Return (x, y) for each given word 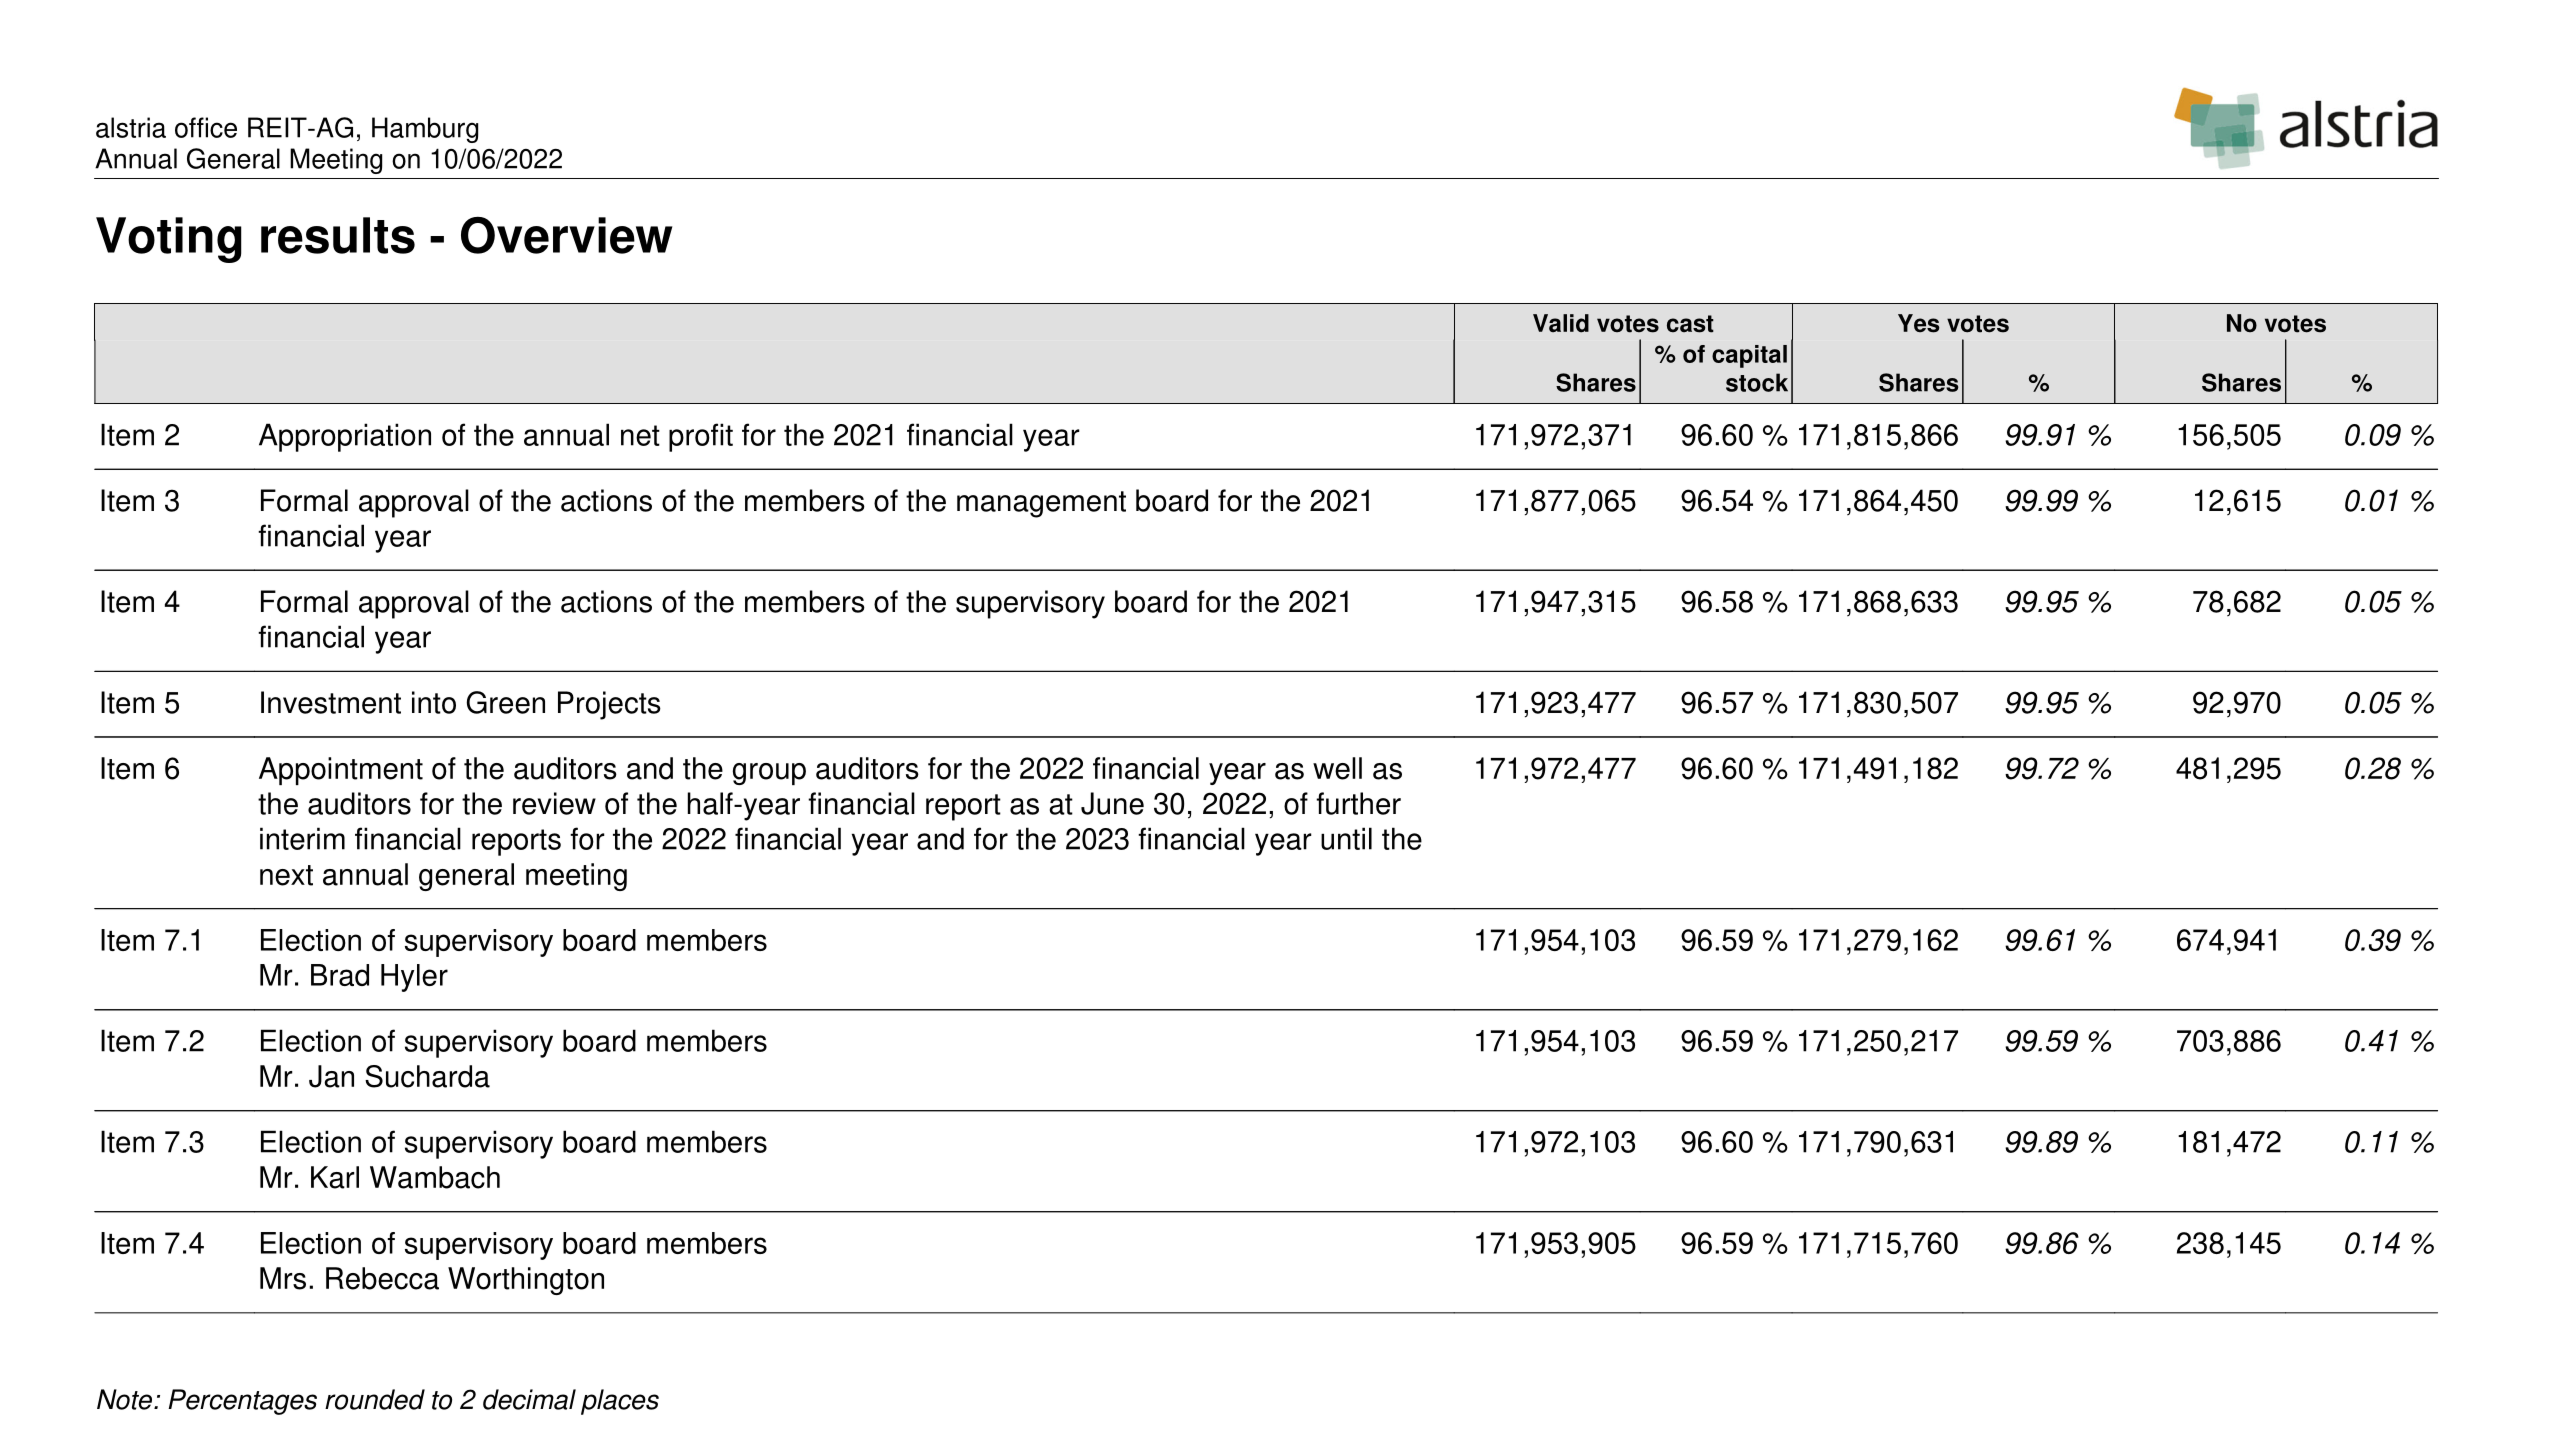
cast (1690, 324)
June (1112, 803)
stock (1757, 382)
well (1337, 768)
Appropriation (345, 437)
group (769, 774)
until (1346, 838)
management (1041, 504)
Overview (567, 235)
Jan (331, 1076)
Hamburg (425, 130)
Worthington (526, 1281)
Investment (331, 702)
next (286, 875)
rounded (375, 1399)
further (1358, 803)
